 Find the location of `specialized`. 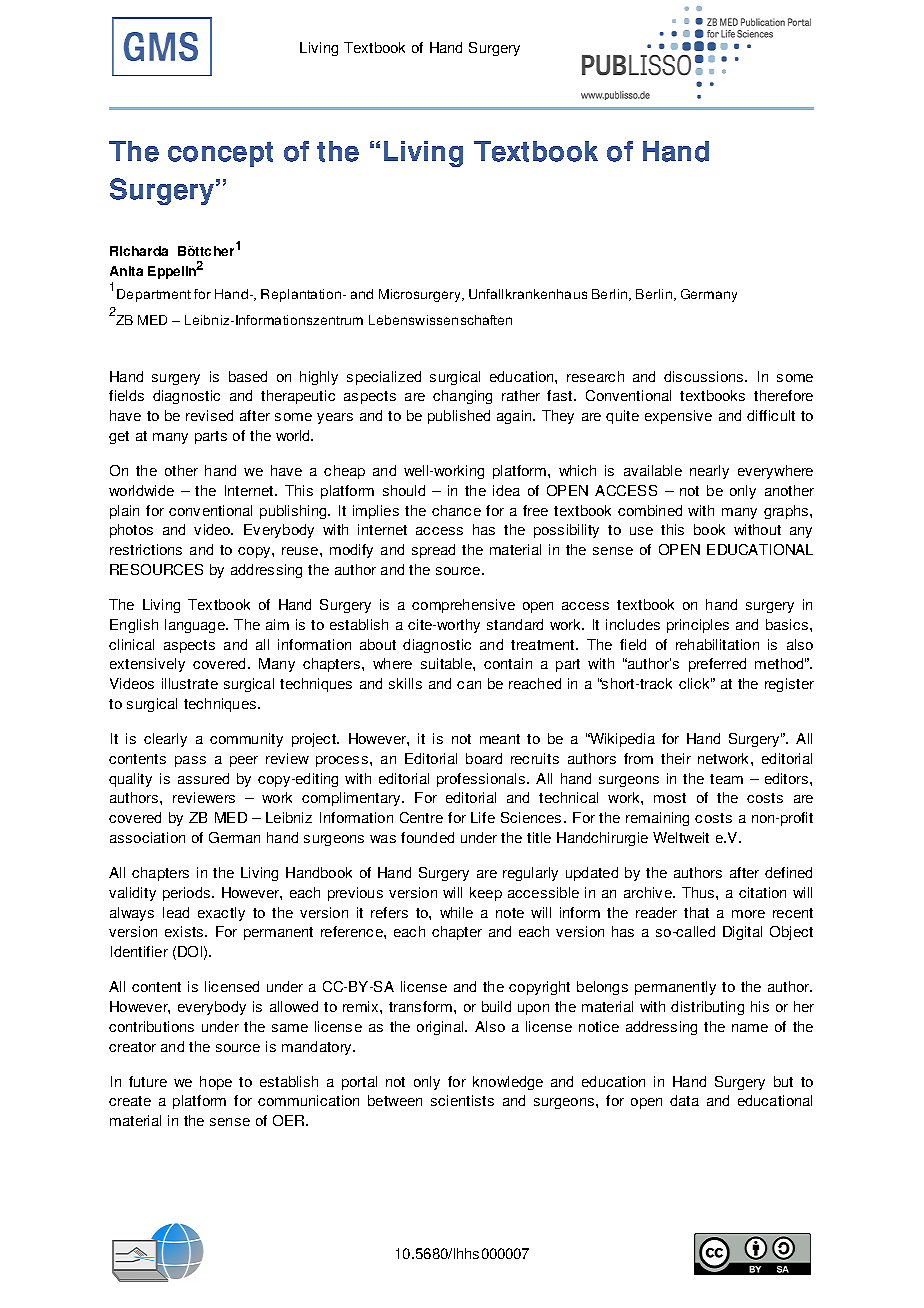

specialized is located at coordinates (384, 378).
